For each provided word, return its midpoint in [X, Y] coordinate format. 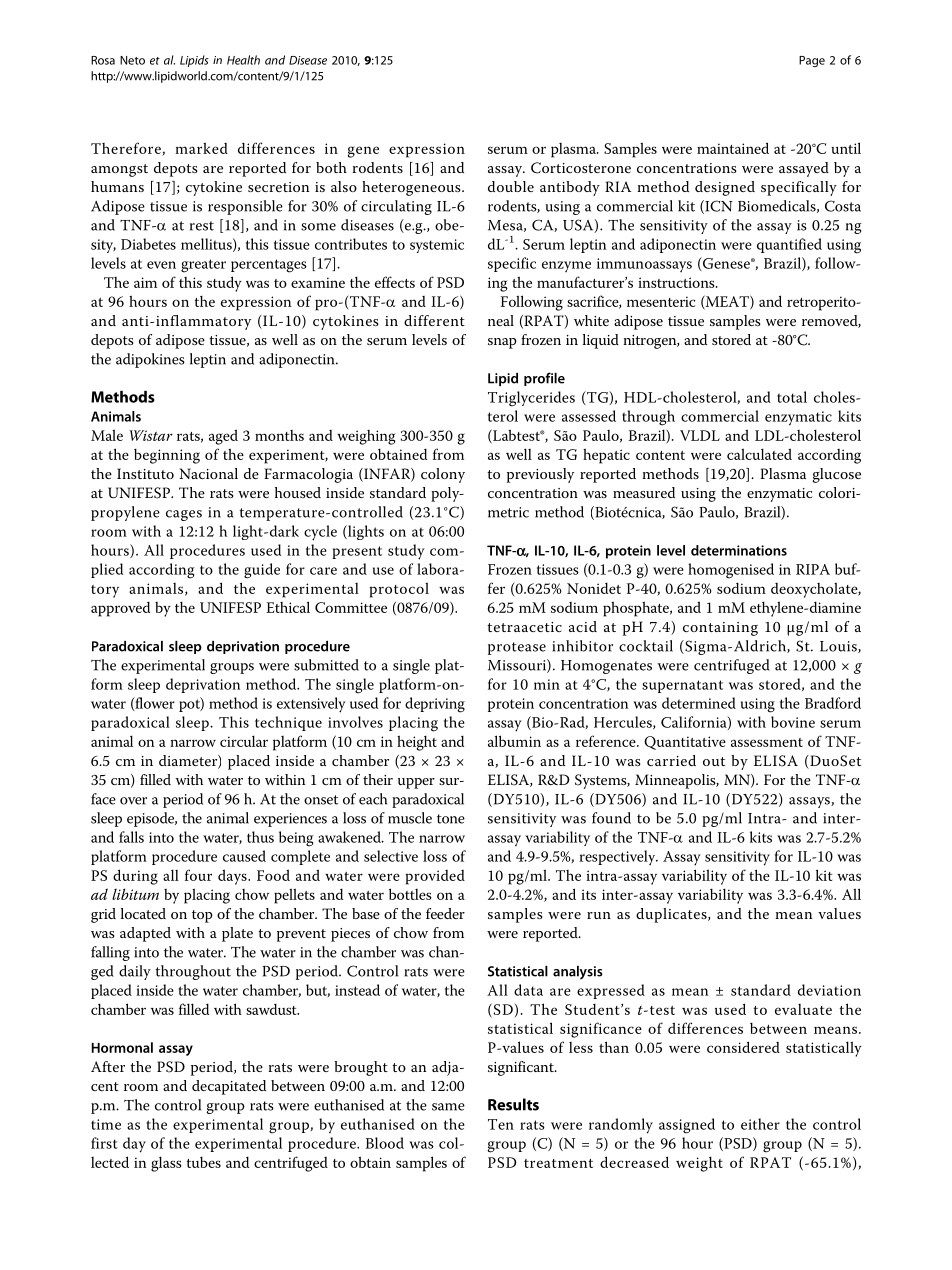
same [448, 1107]
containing [720, 629]
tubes [204, 1162]
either [760, 1124]
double [511, 186]
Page [812, 61]
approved [120, 609]
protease [517, 648]
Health [243, 60]
